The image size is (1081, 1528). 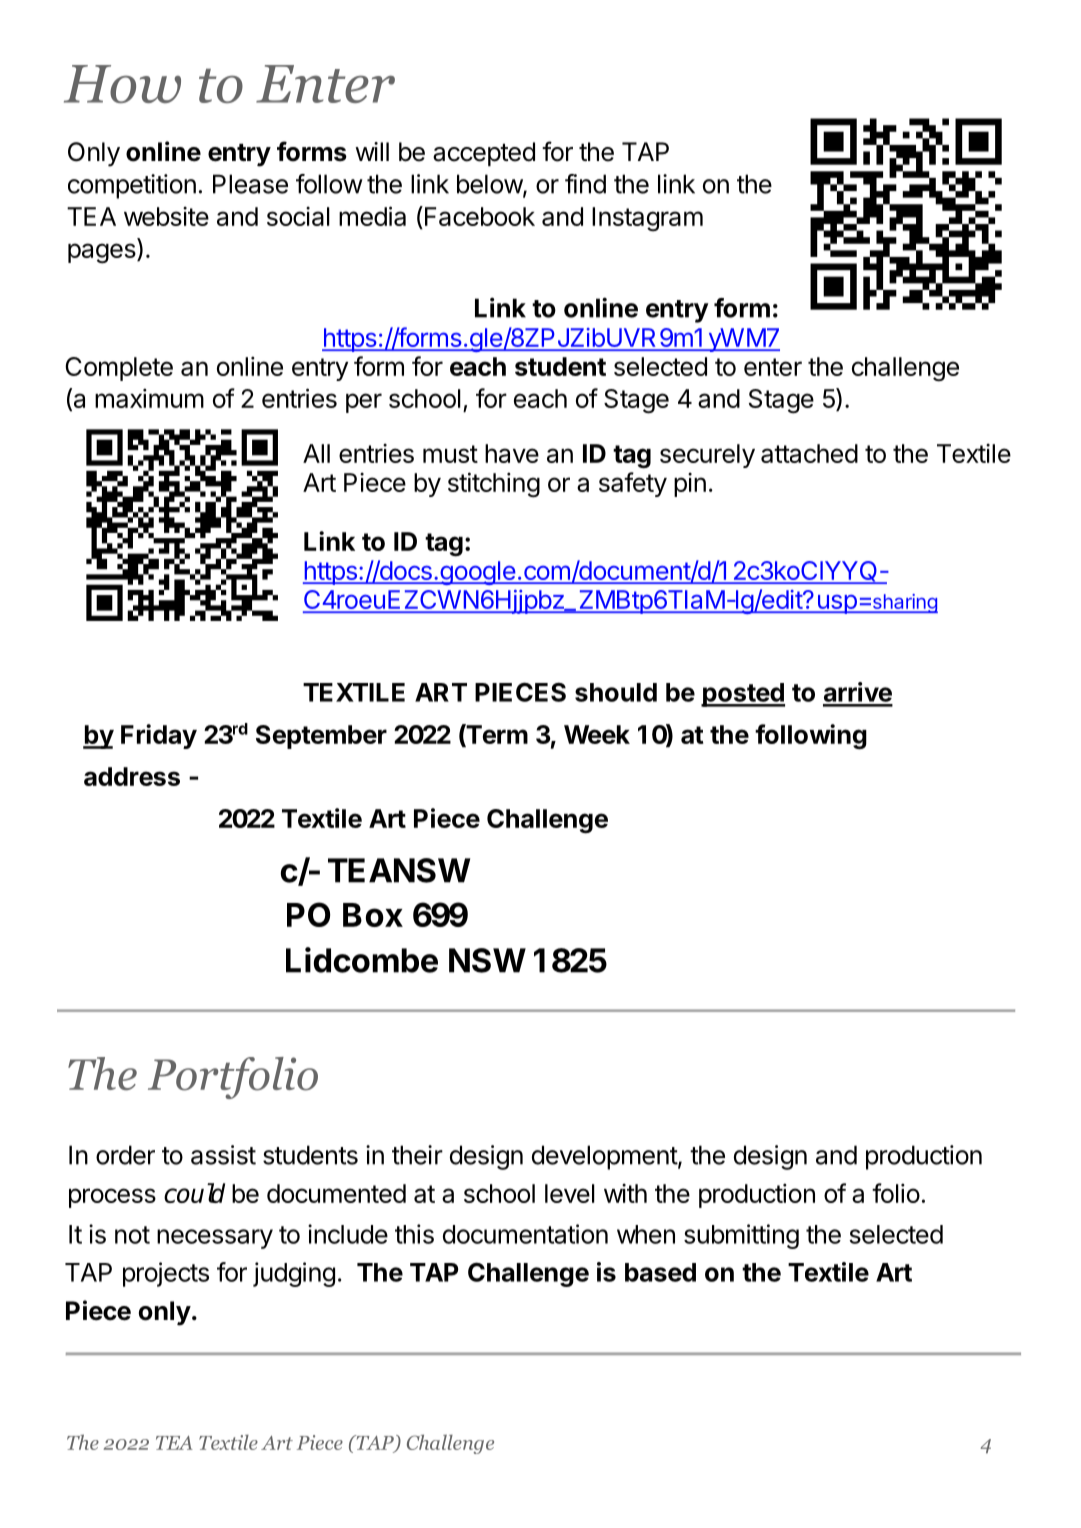 I want to click on Complete, so click(x=119, y=369).
